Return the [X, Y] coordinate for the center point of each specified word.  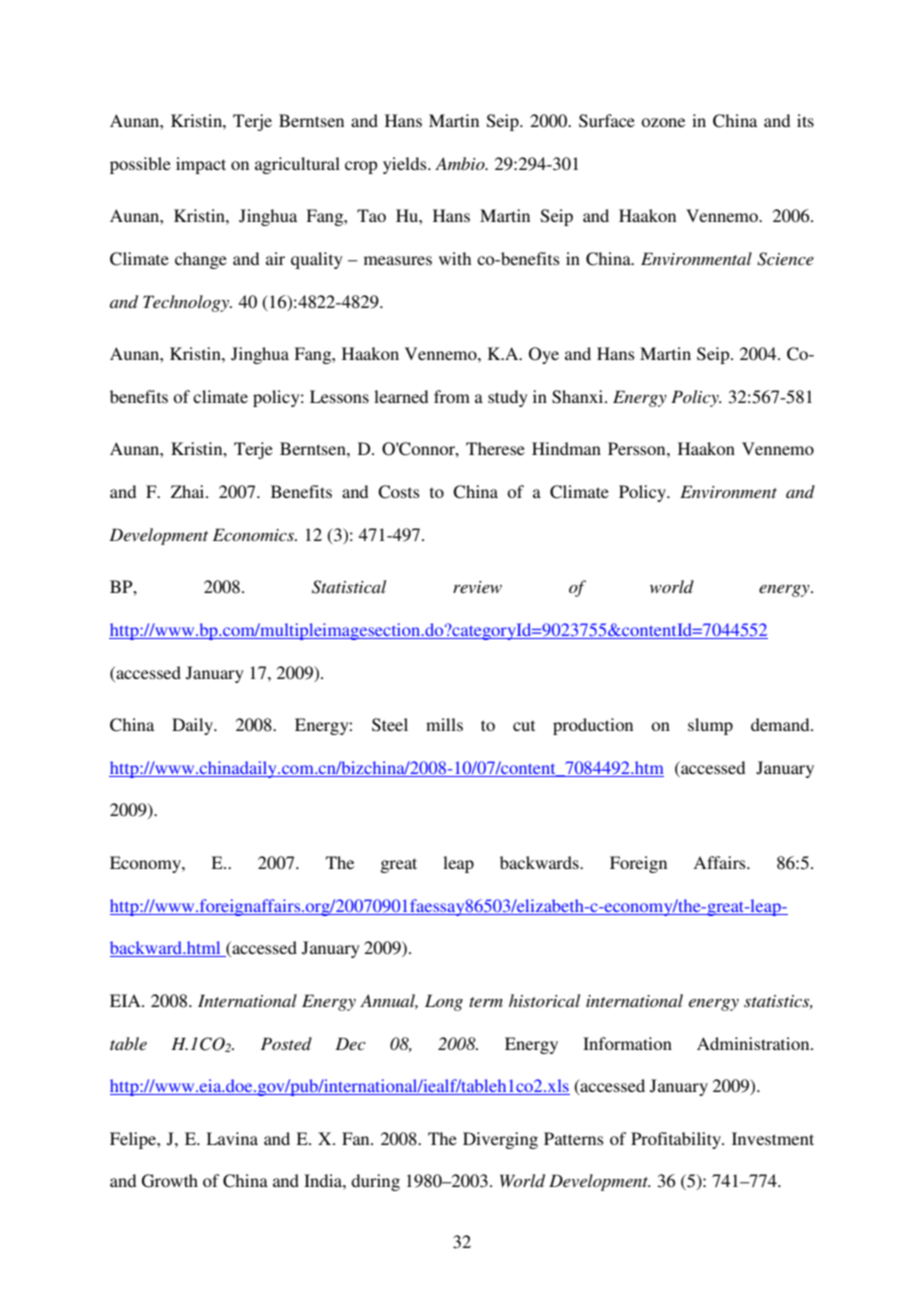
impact [201, 165]
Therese [495, 448]
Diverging [500, 1140]
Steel [390, 725]
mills [444, 724]
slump [710, 726]
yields [406, 165]
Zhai [189, 491]
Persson [638, 448]
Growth [170, 1181]
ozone [663, 122]
